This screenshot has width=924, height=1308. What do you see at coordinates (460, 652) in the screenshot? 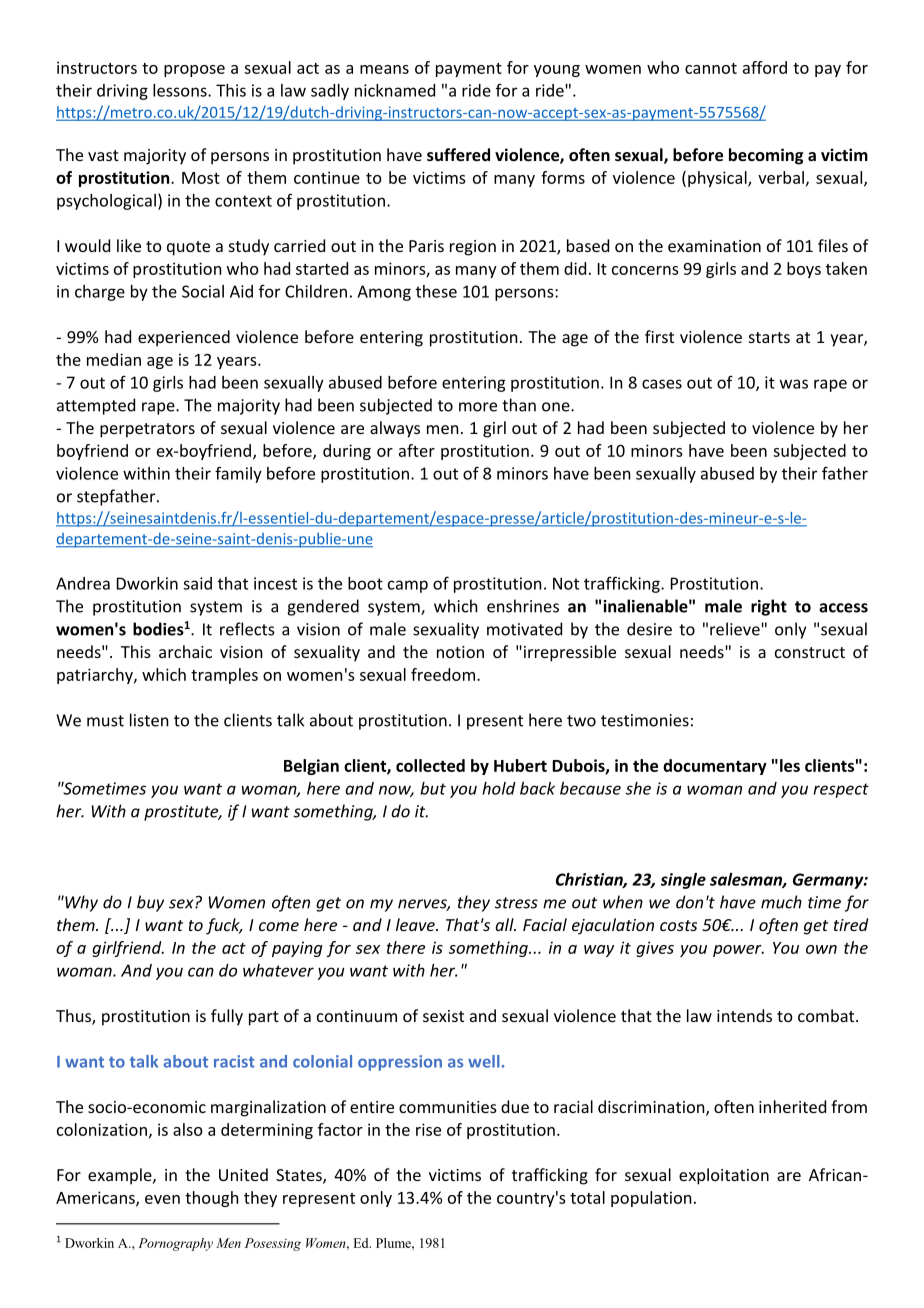
I see `notion` at bounding box center [460, 652].
